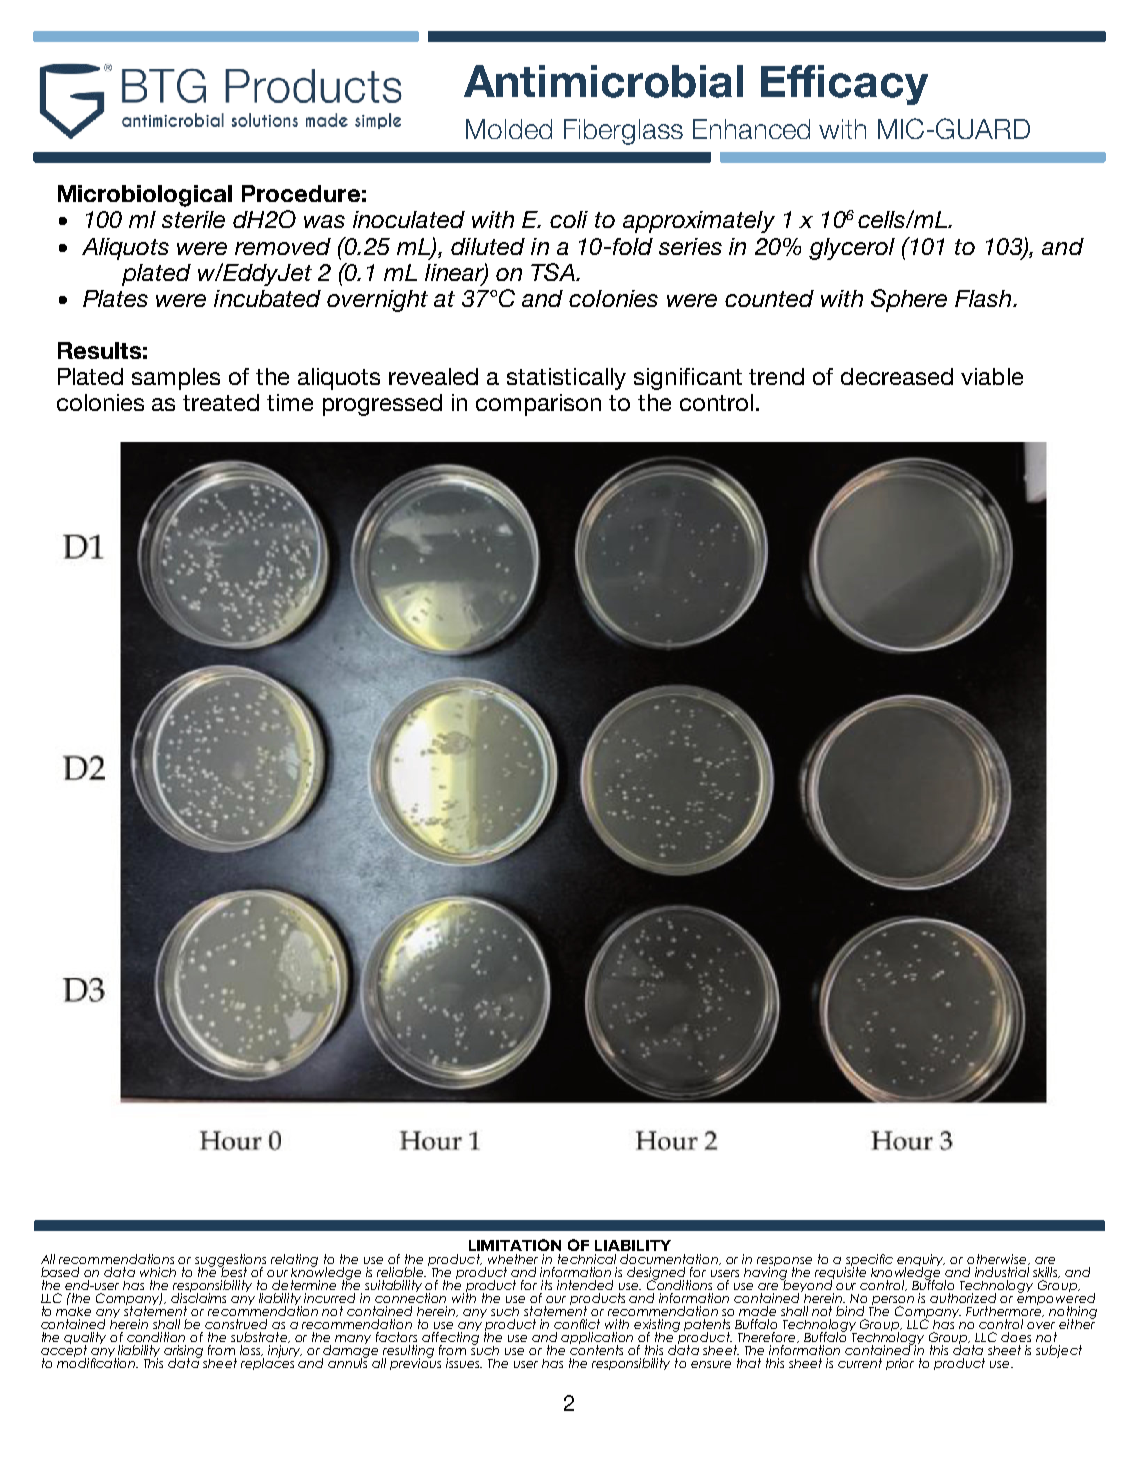 Image resolution: width=1139 pixels, height=1474 pixels. What do you see at coordinates (158, 1272) in the screenshot?
I see `which` at bounding box center [158, 1272].
